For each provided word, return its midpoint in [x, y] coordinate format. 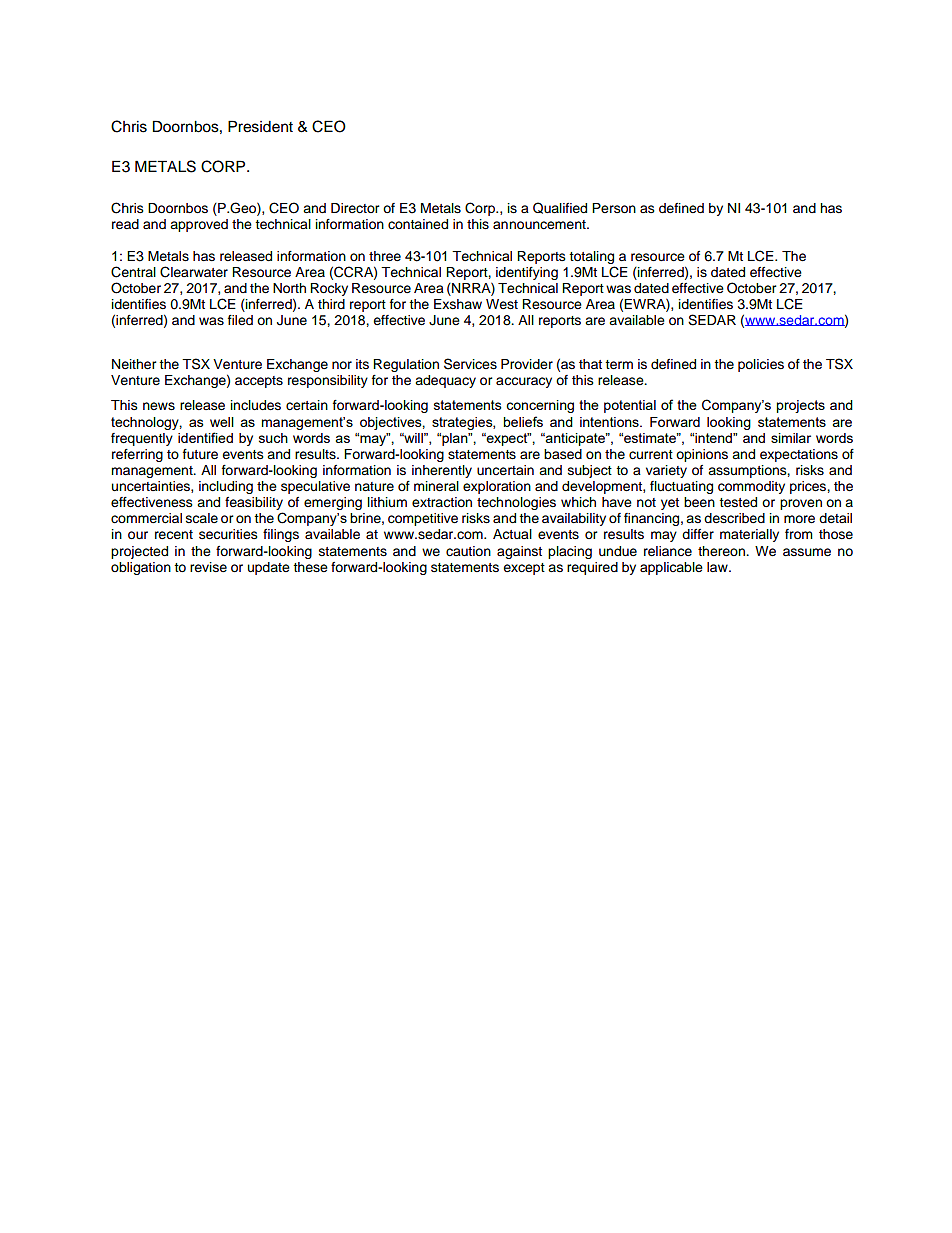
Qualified [560, 208]
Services [470, 364]
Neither [134, 364]
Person [614, 208]
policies [761, 365]
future [200, 454]
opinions [702, 455]
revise [208, 567]
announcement [540, 225]
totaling [591, 257]
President [260, 126]
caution [468, 551]
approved [199, 225]
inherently [442, 471]
